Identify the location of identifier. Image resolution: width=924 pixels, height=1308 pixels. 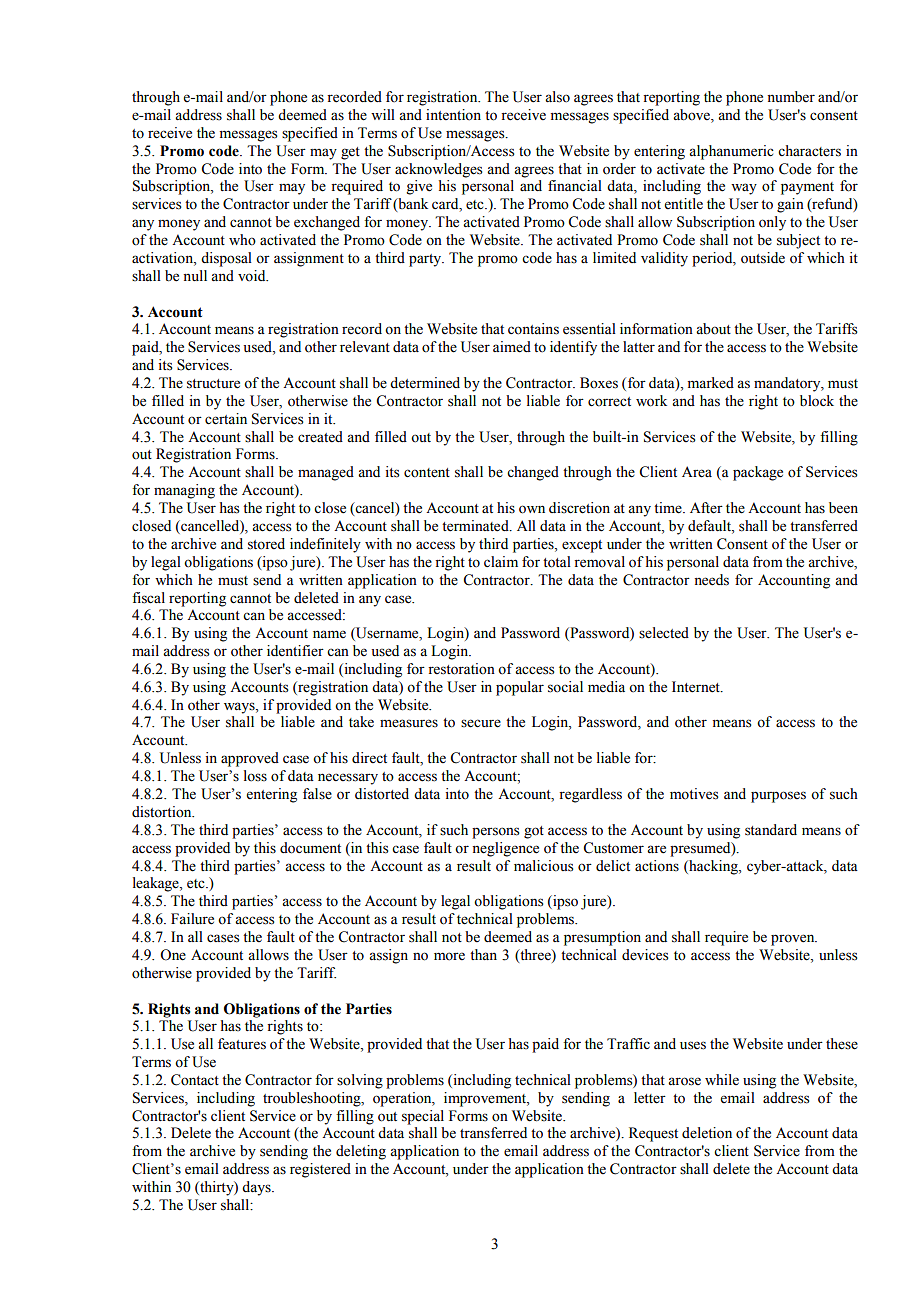
(295, 651).
